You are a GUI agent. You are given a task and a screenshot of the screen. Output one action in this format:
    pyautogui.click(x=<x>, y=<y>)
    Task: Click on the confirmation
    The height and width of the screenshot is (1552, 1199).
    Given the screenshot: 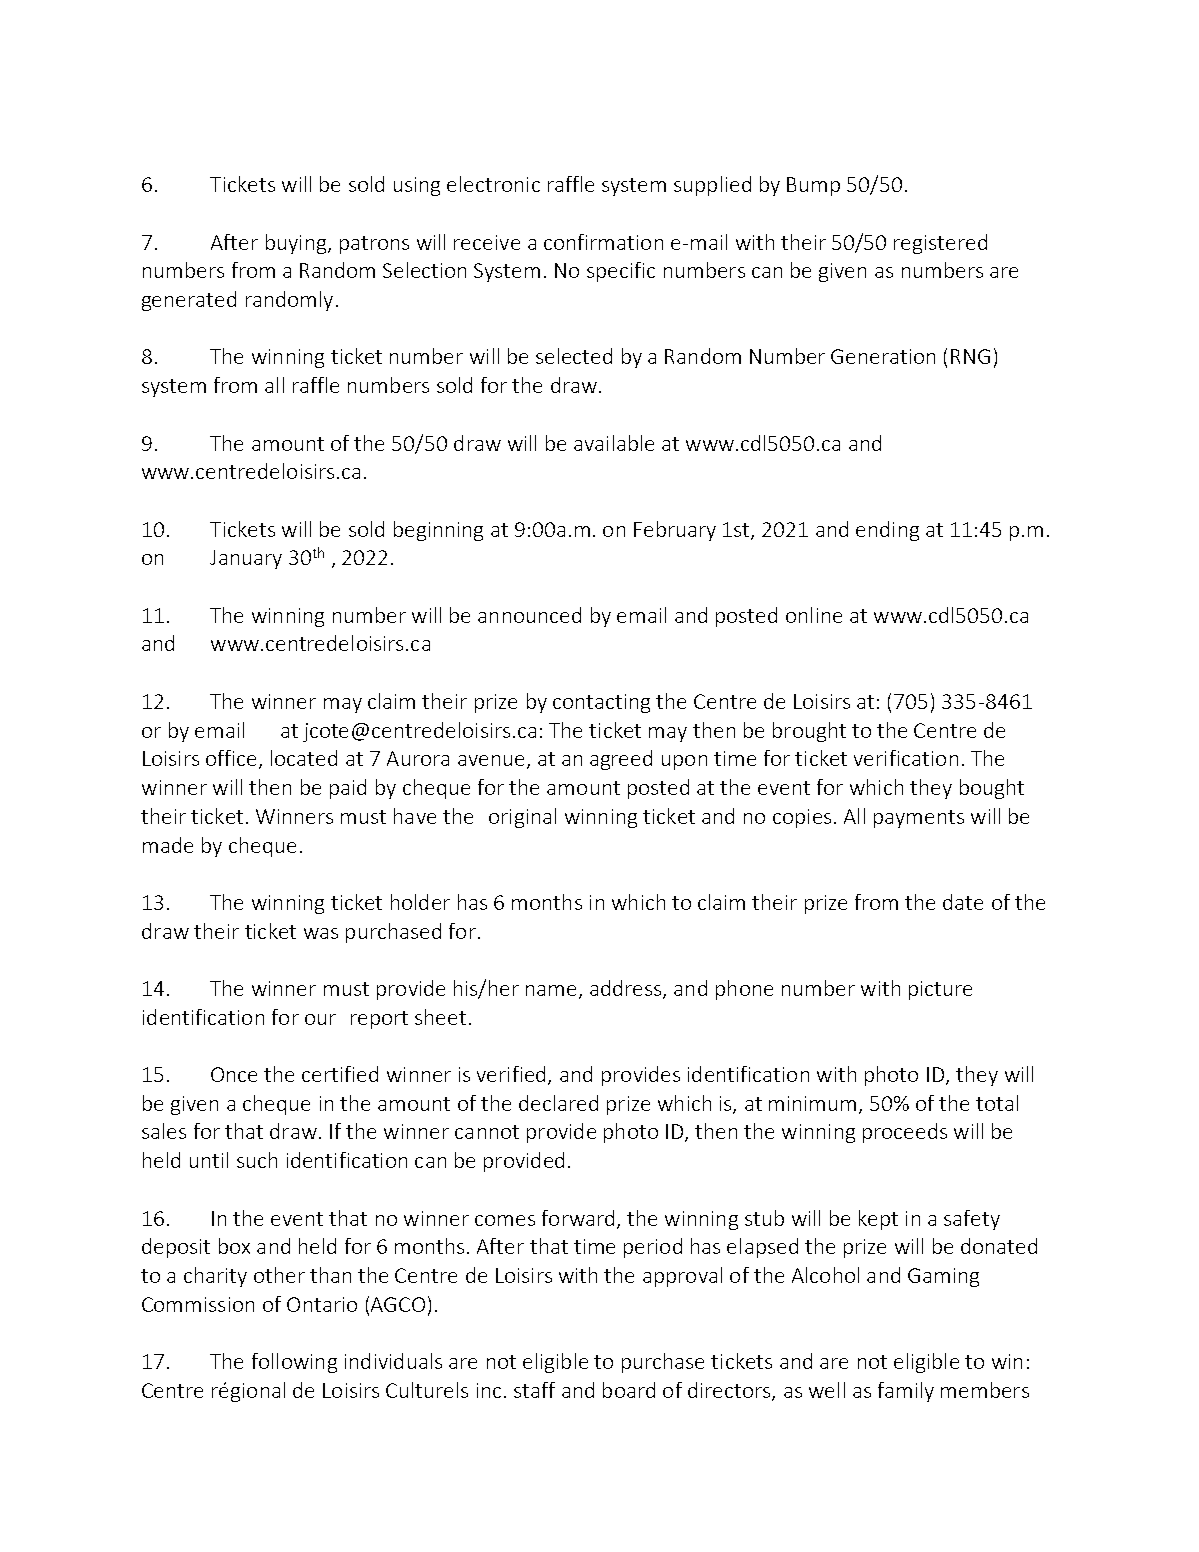 What is the action you would take?
    pyautogui.click(x=603, y=242)
